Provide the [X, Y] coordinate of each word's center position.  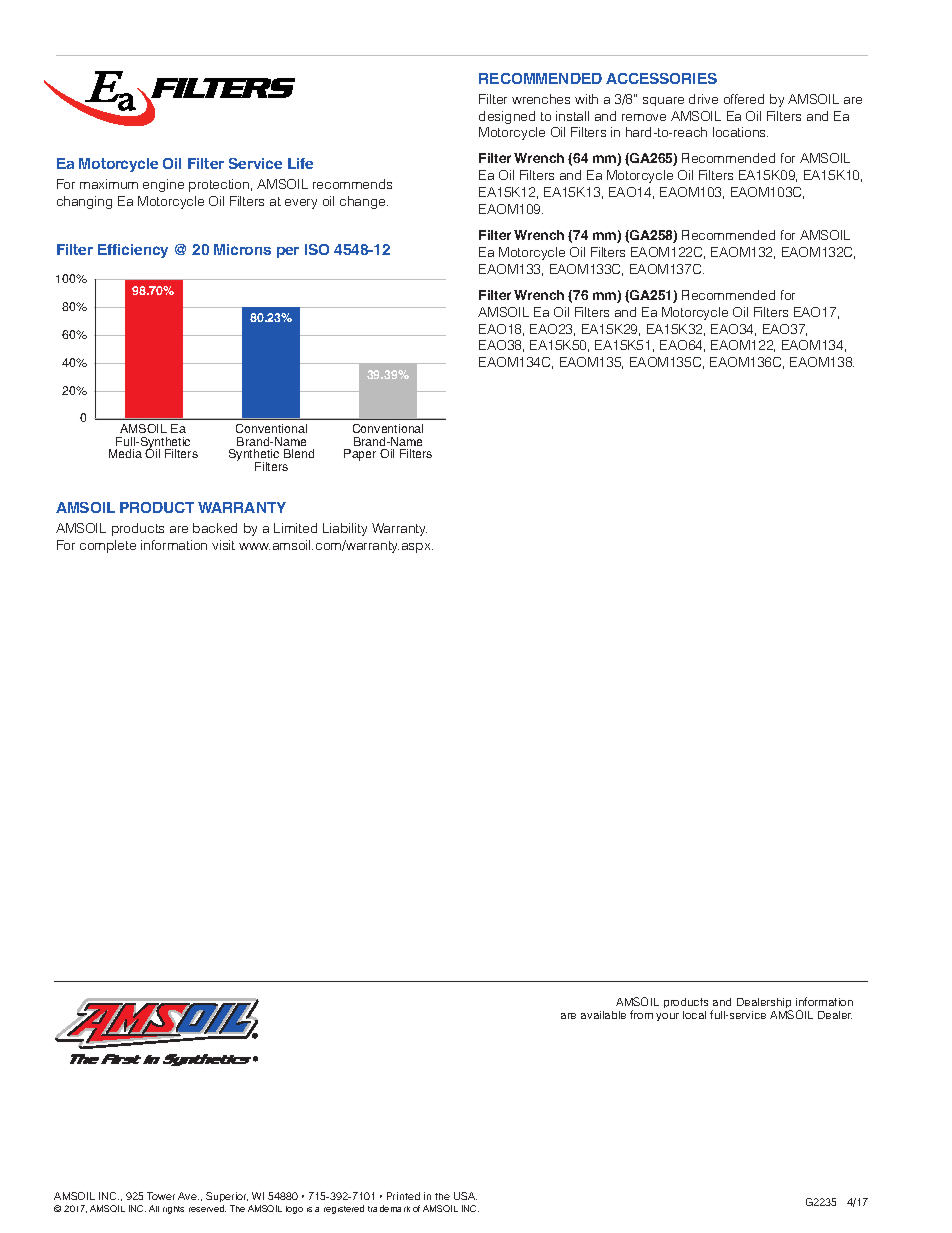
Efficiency [133, 251]
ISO [317, 249]
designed [507, 117]
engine [163, 185]
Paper [360, 455]
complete [108, 546]
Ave [188, 1196]
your [667, 1017]
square [663, 101]
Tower [161, 1196]
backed [215, 528]
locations [740, 132]
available [603, 1015]
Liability [345, 529]
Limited [295, 528]
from [641, 1014]
